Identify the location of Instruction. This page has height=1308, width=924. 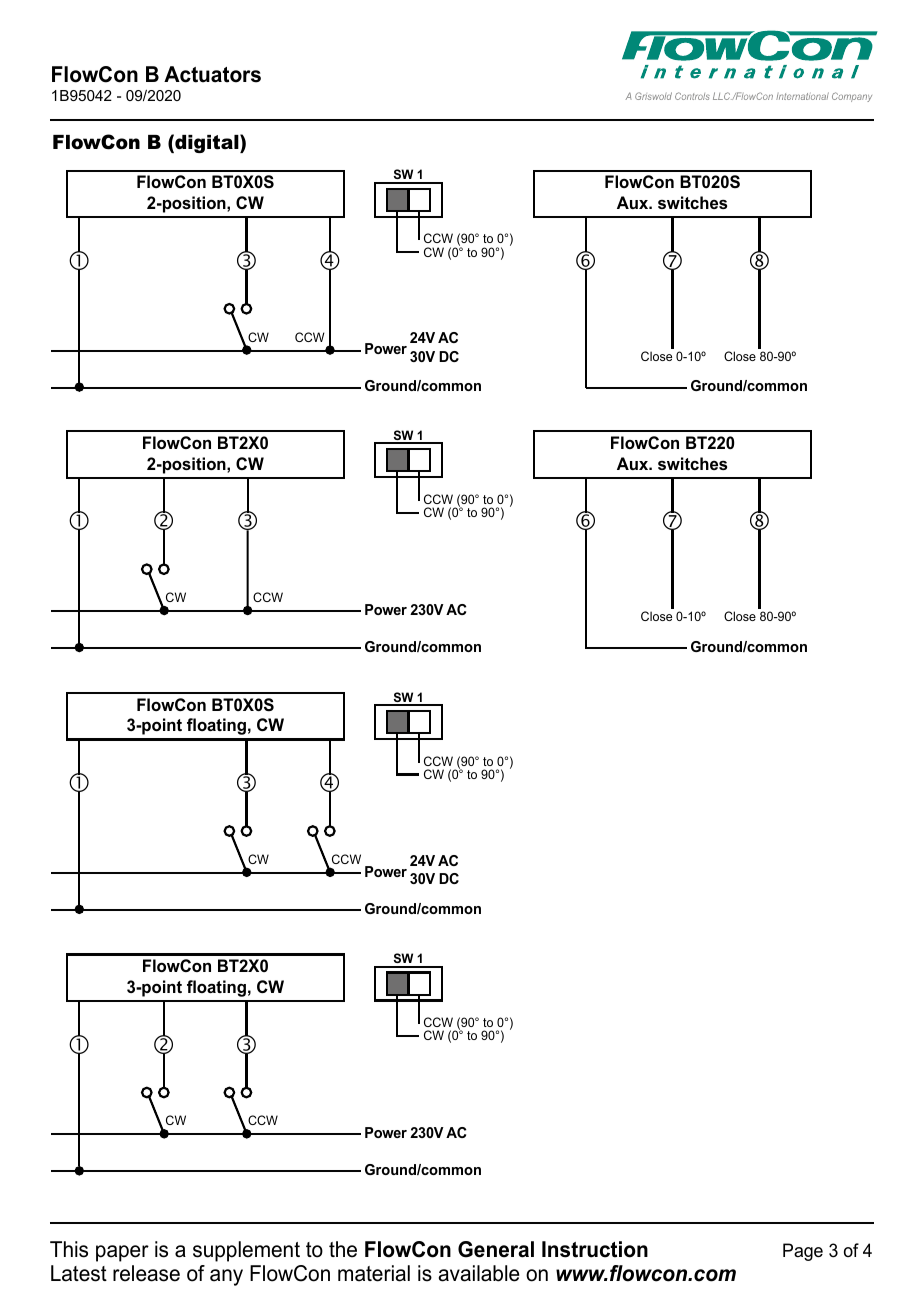
(595, 1249).
